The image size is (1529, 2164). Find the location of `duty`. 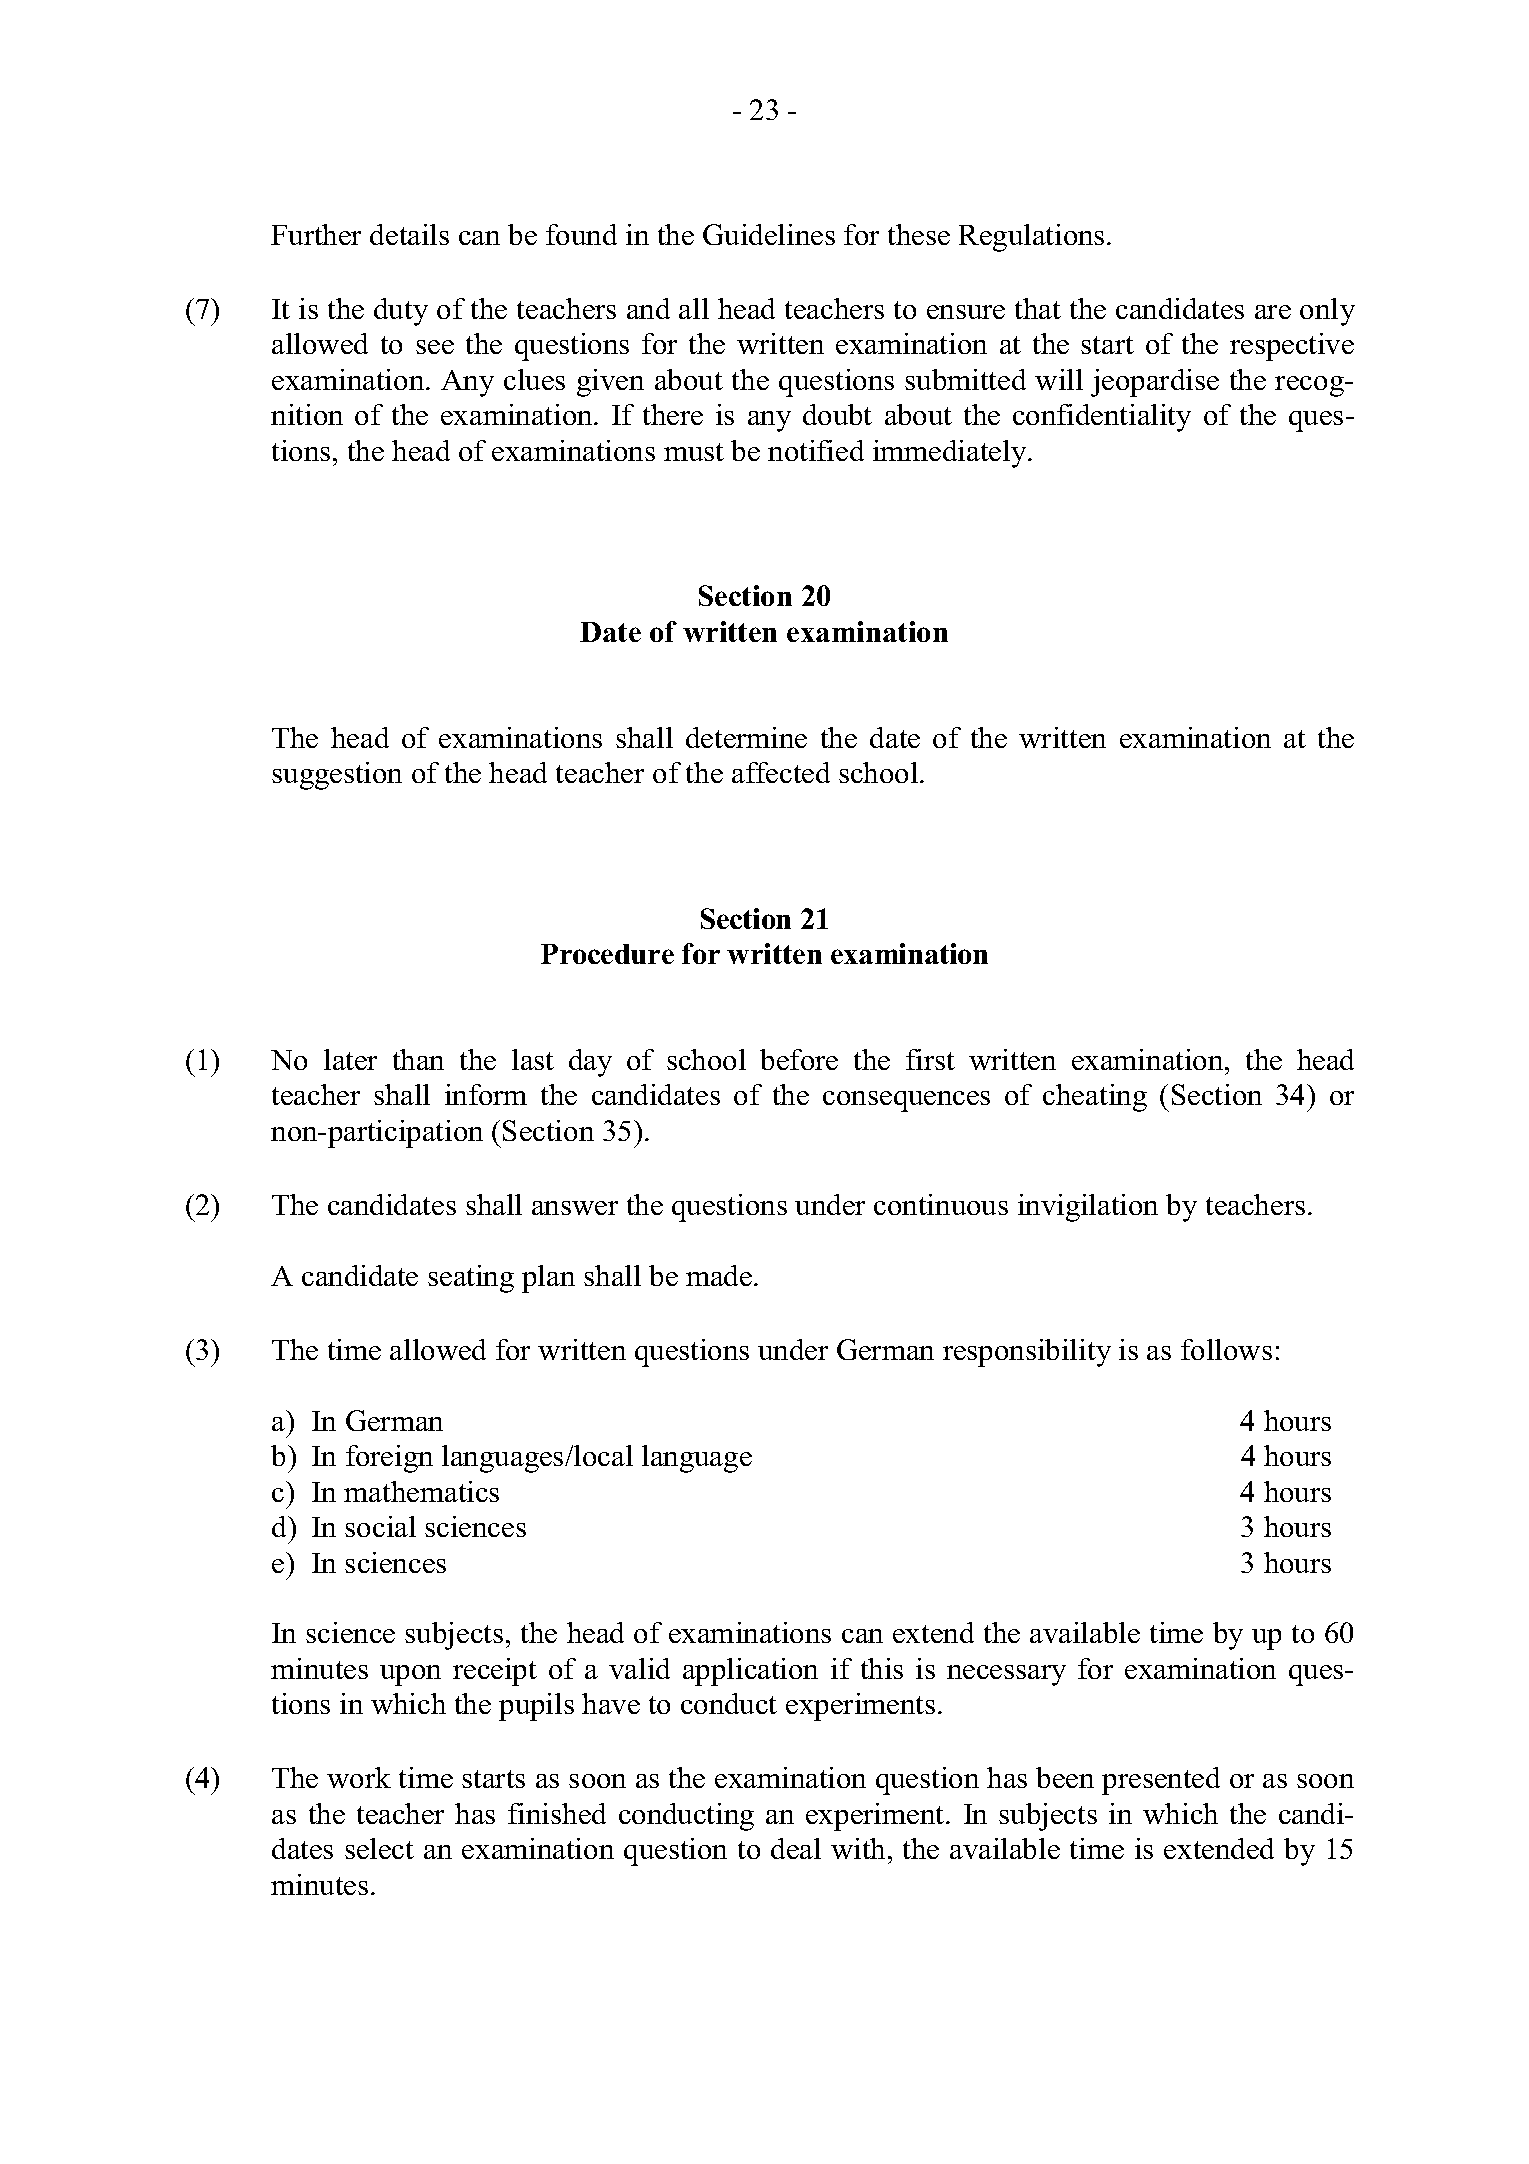

duty is located at coordinates (401, 312).
